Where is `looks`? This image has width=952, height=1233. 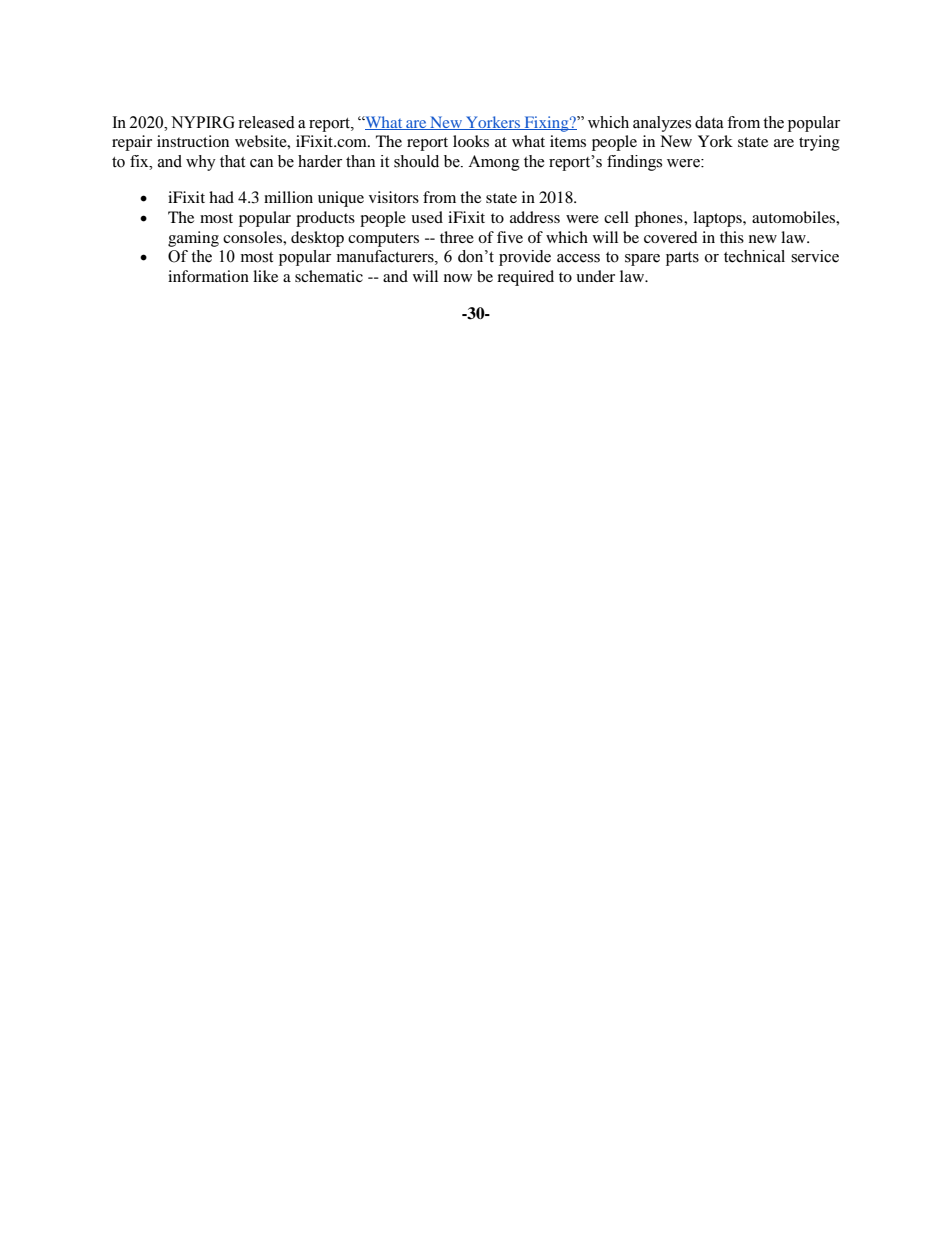 looks is located at coordinates (471, 141).
